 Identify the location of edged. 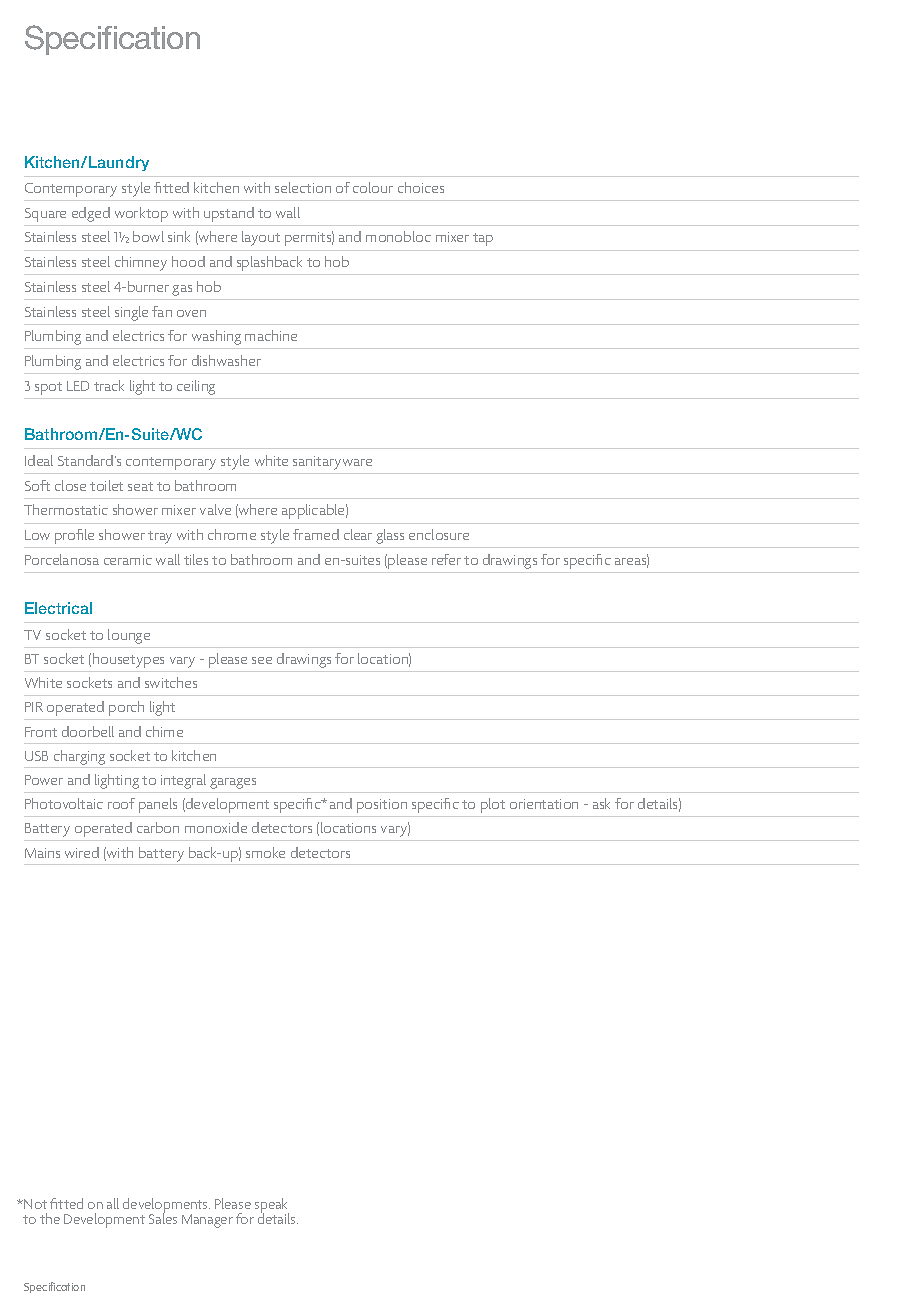
(91, 214).
